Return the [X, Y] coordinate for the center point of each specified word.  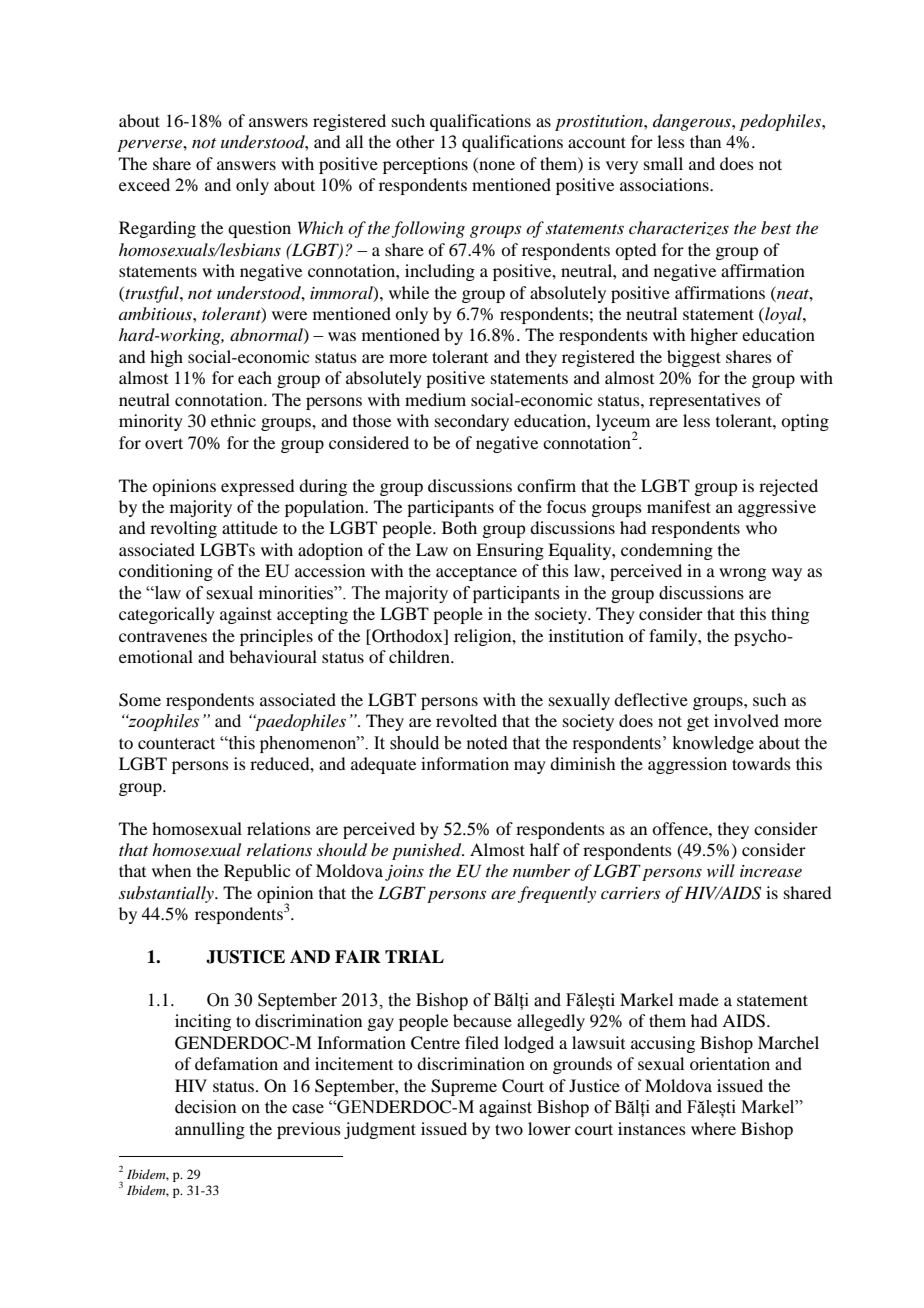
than [705, 141]
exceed [144, 184]
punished [428, 851]
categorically [167, 615]
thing [790, 615]
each [255, 377]
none [496, 167]
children [420, 656]
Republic [257, 872]
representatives [705, 401]
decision [206, 1107]
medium [435, 399]
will [721, 870]
